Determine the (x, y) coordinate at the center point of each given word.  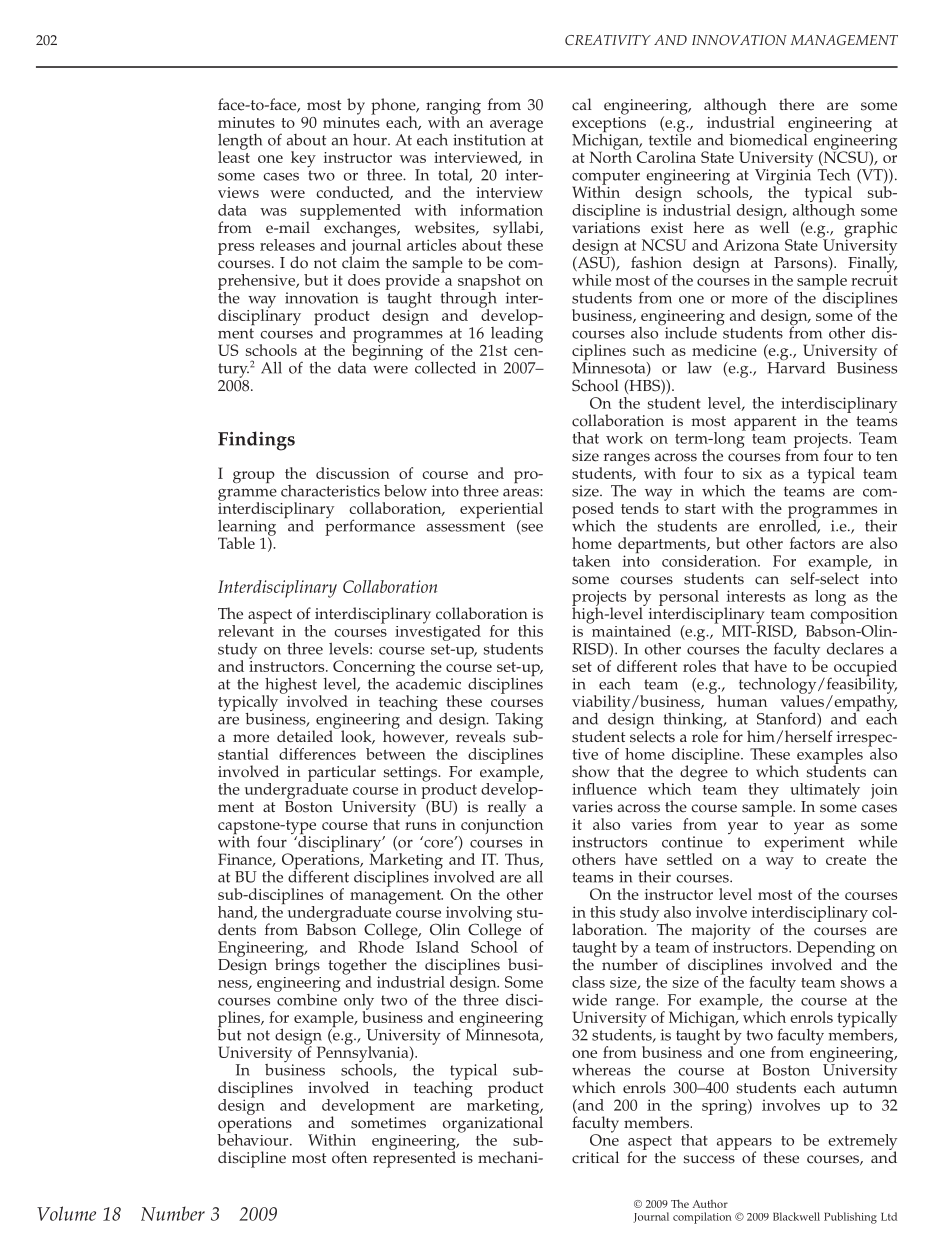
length (240, 143)
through (469, 299)
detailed (305, 736)
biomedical (769, 138)
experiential (501, 511)
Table (236, 543)
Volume (66, 1213)
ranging (453, 108)
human (742, 701)
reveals (480, 735)
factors (812, 543)
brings (297, 965)
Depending (836, 950)
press (236, 249)
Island (437, 947)
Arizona (751, 245)
